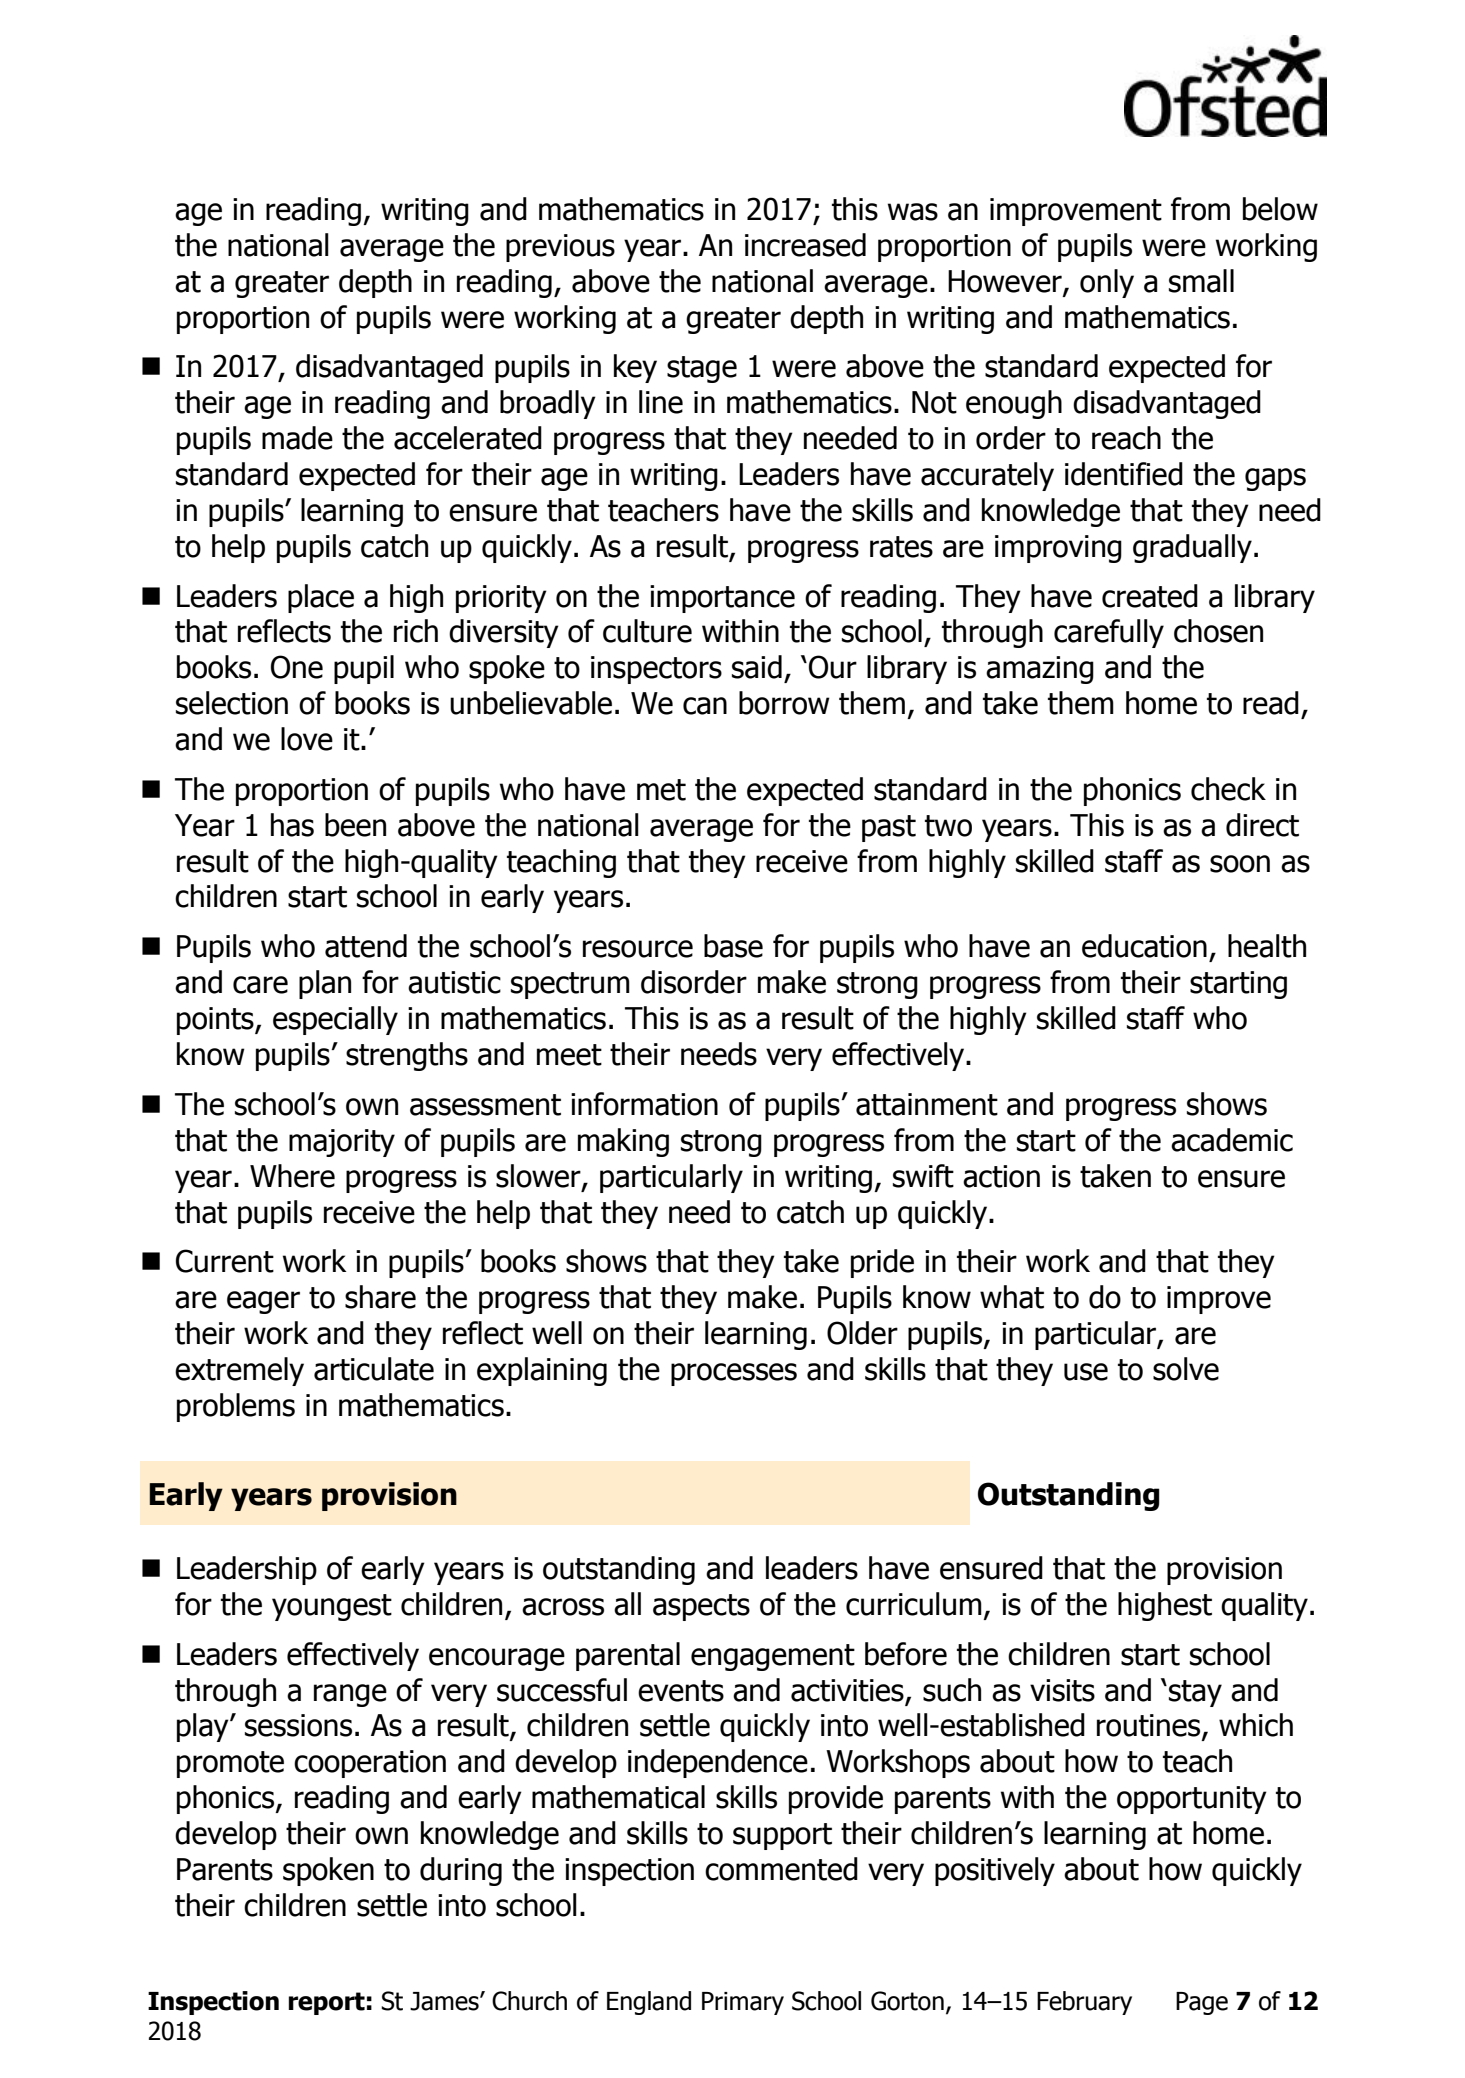 This screenshot has height=2078, width=1465. What do you see at coordinates (1107, 283) in the screenshot?
I see `only` at bounding box center [1107, 283].
